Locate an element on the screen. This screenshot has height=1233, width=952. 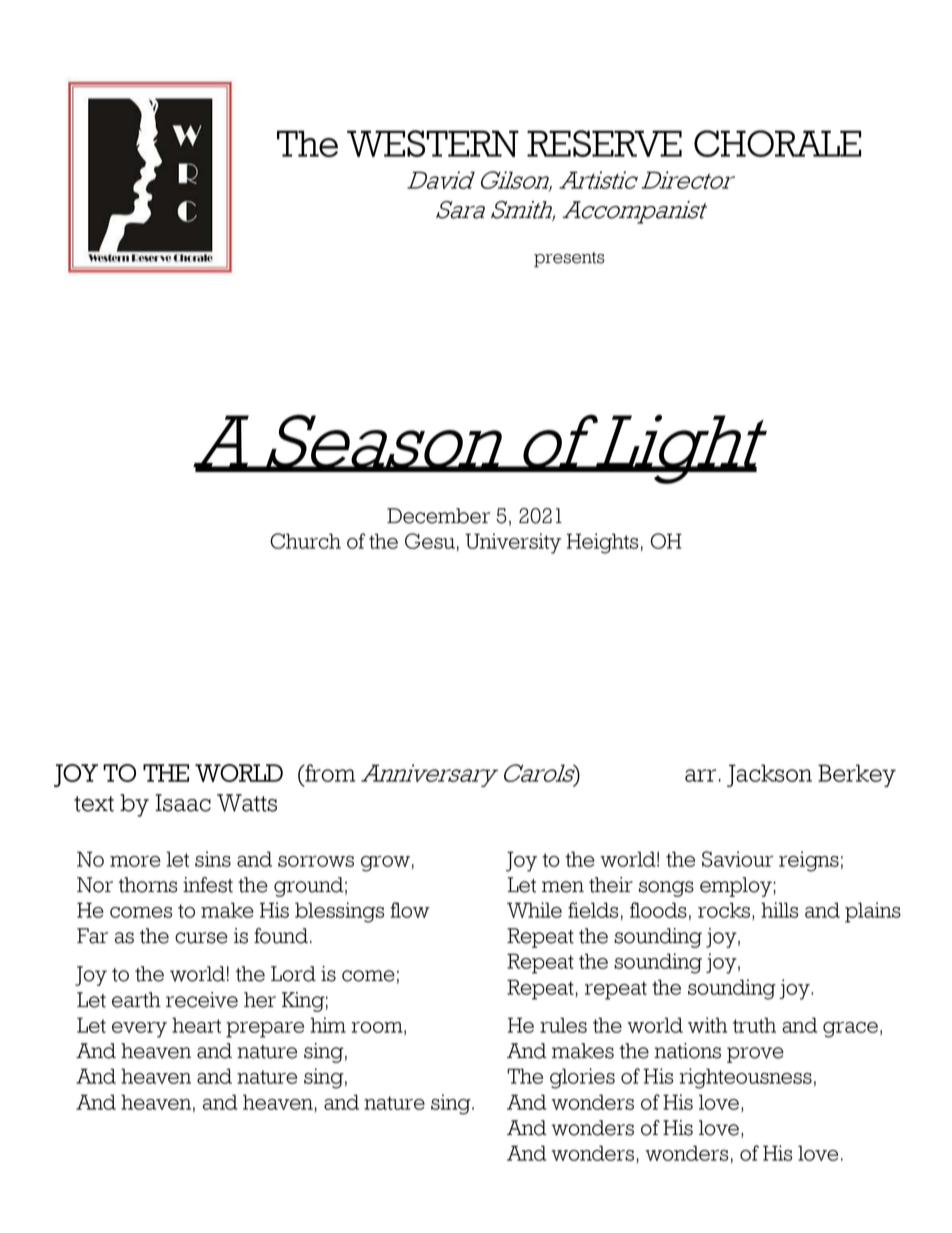
CHORALE is located at coordinates (777, 143).
